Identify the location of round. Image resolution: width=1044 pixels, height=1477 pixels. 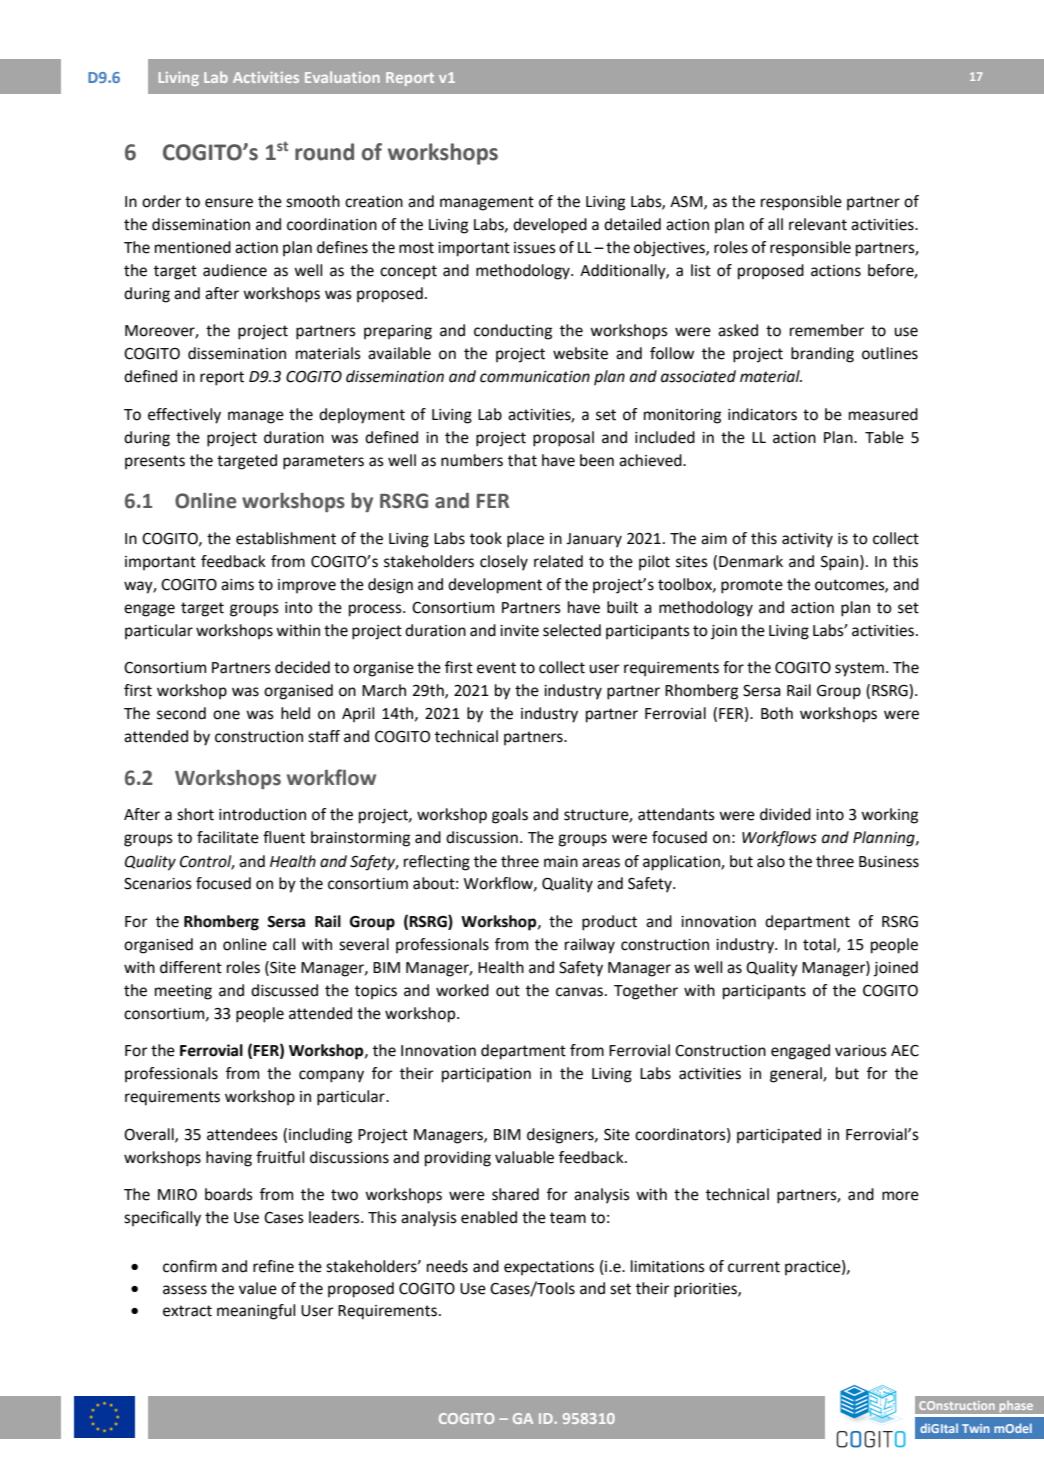
(324, 152).
